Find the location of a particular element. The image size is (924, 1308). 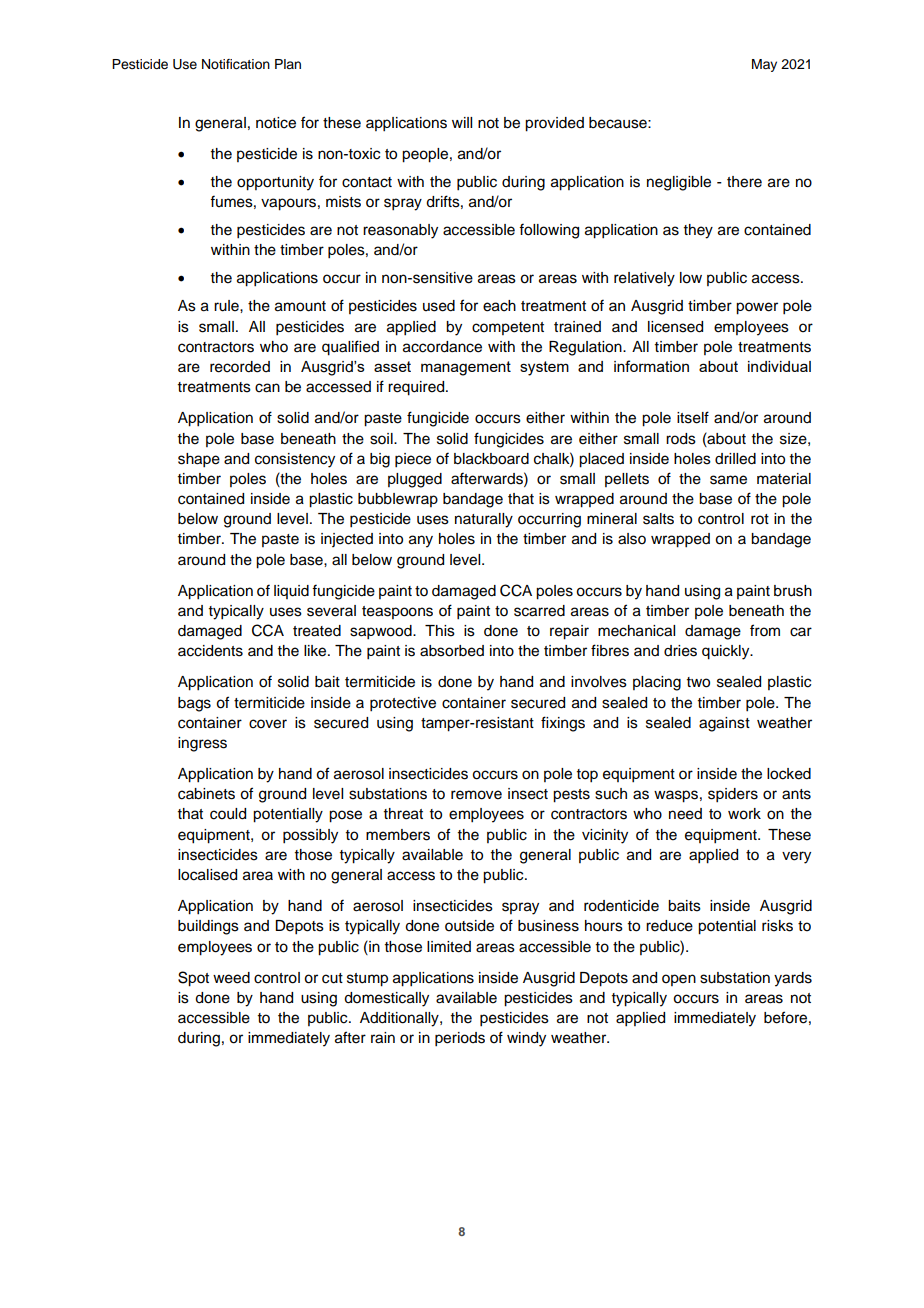

can is located at coordinates (267, 388).
